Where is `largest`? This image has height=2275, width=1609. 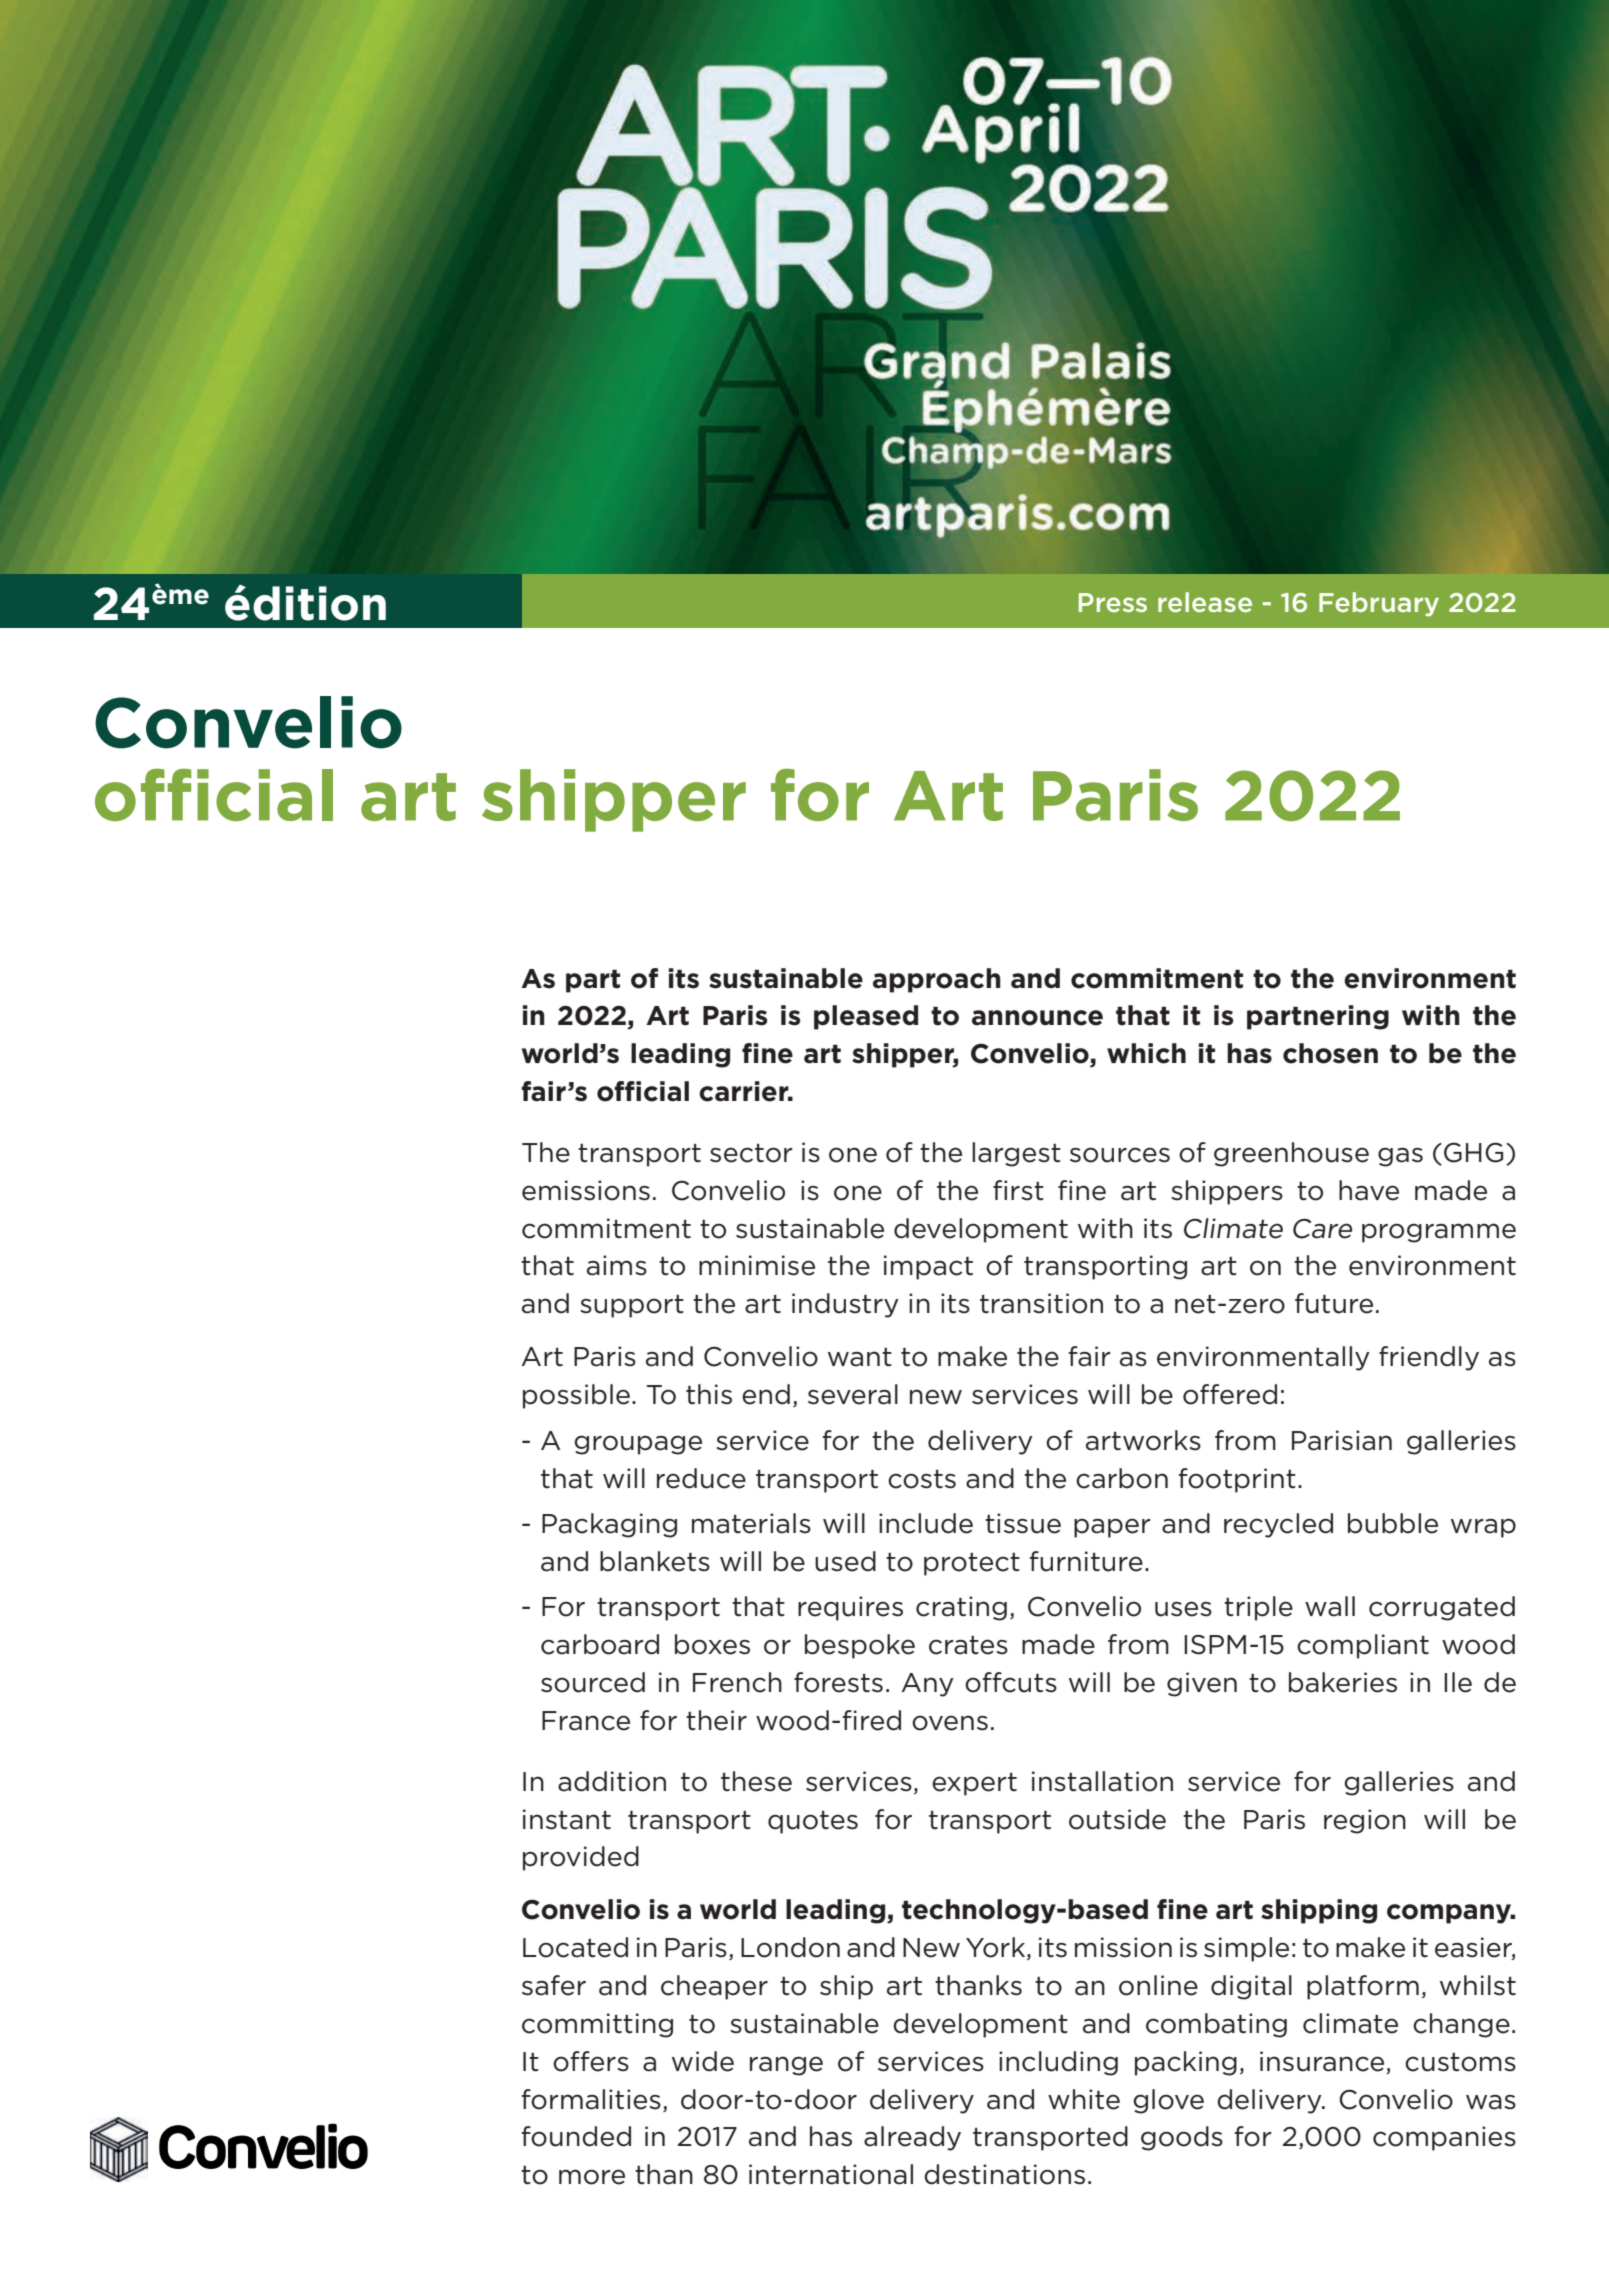 largest is located at coordinates (1016, 1154).
